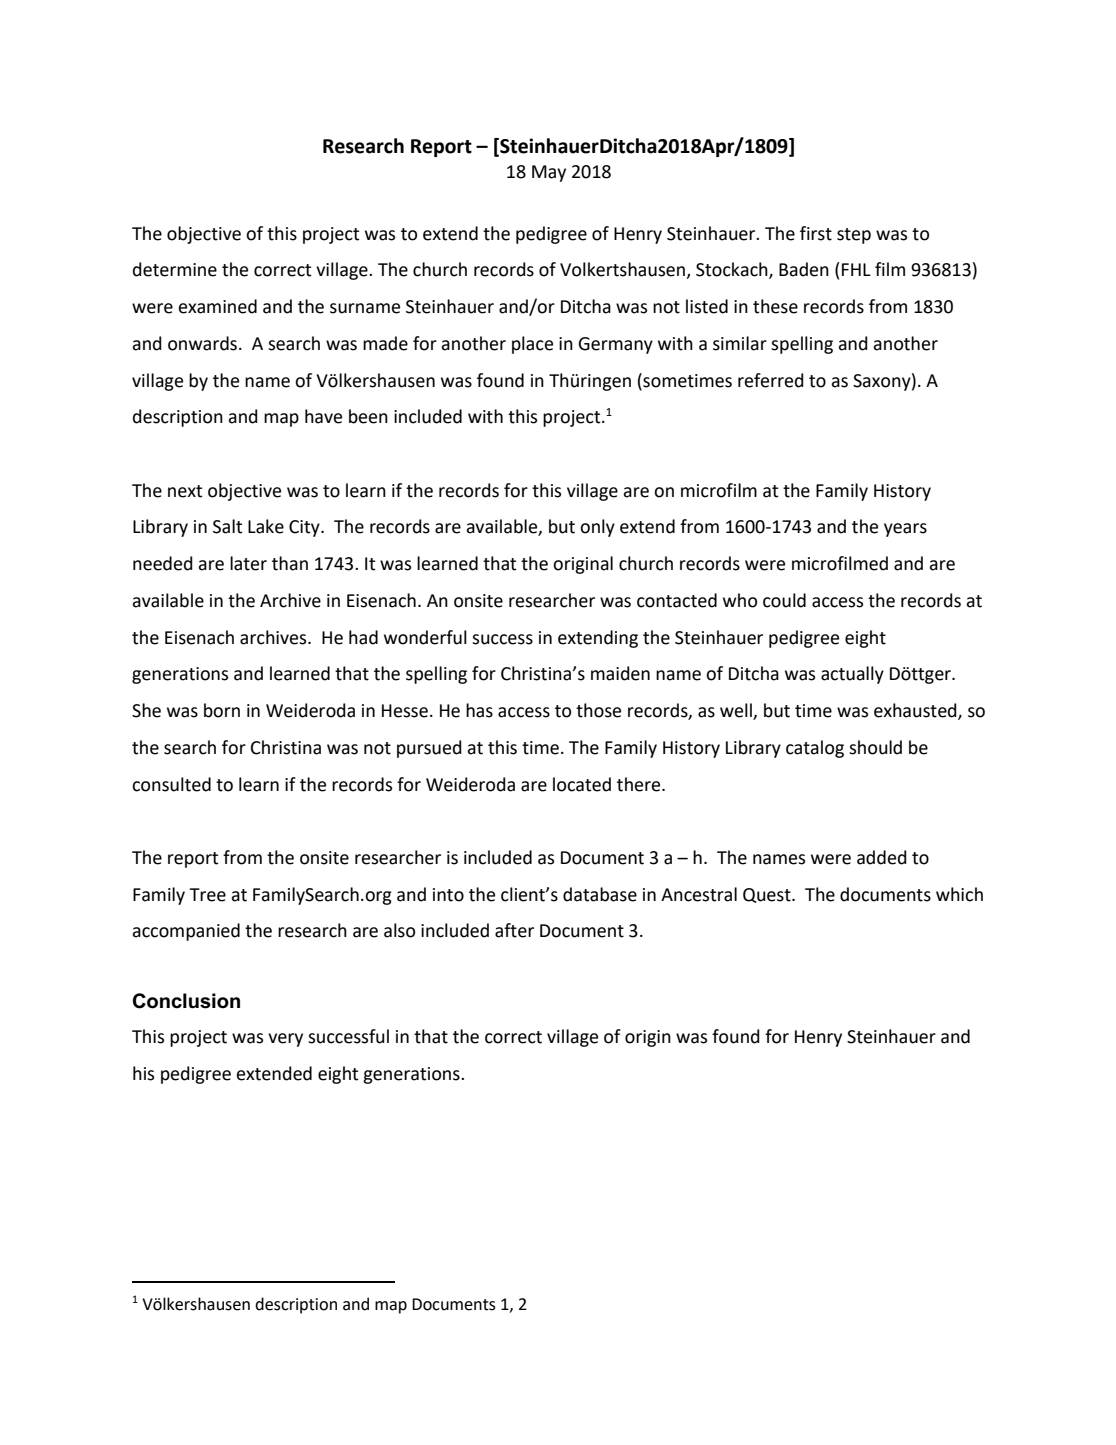 This page has width=1116, height=1445. What do you see at coordinates (207, 895) in the page?
I see `Tree` at bounding box center [207, 895].
